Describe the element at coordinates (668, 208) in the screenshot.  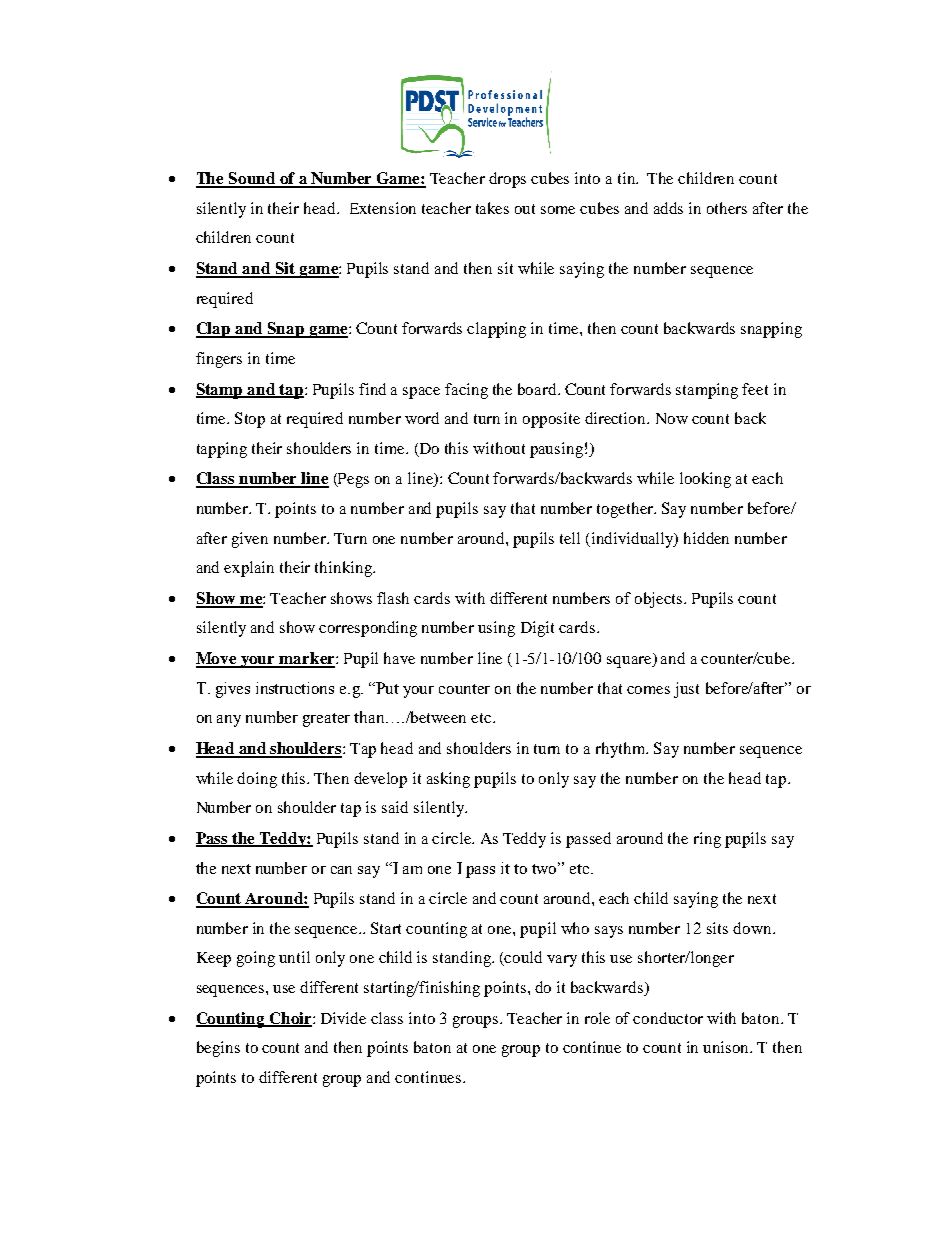
I see `adds` at that location.
